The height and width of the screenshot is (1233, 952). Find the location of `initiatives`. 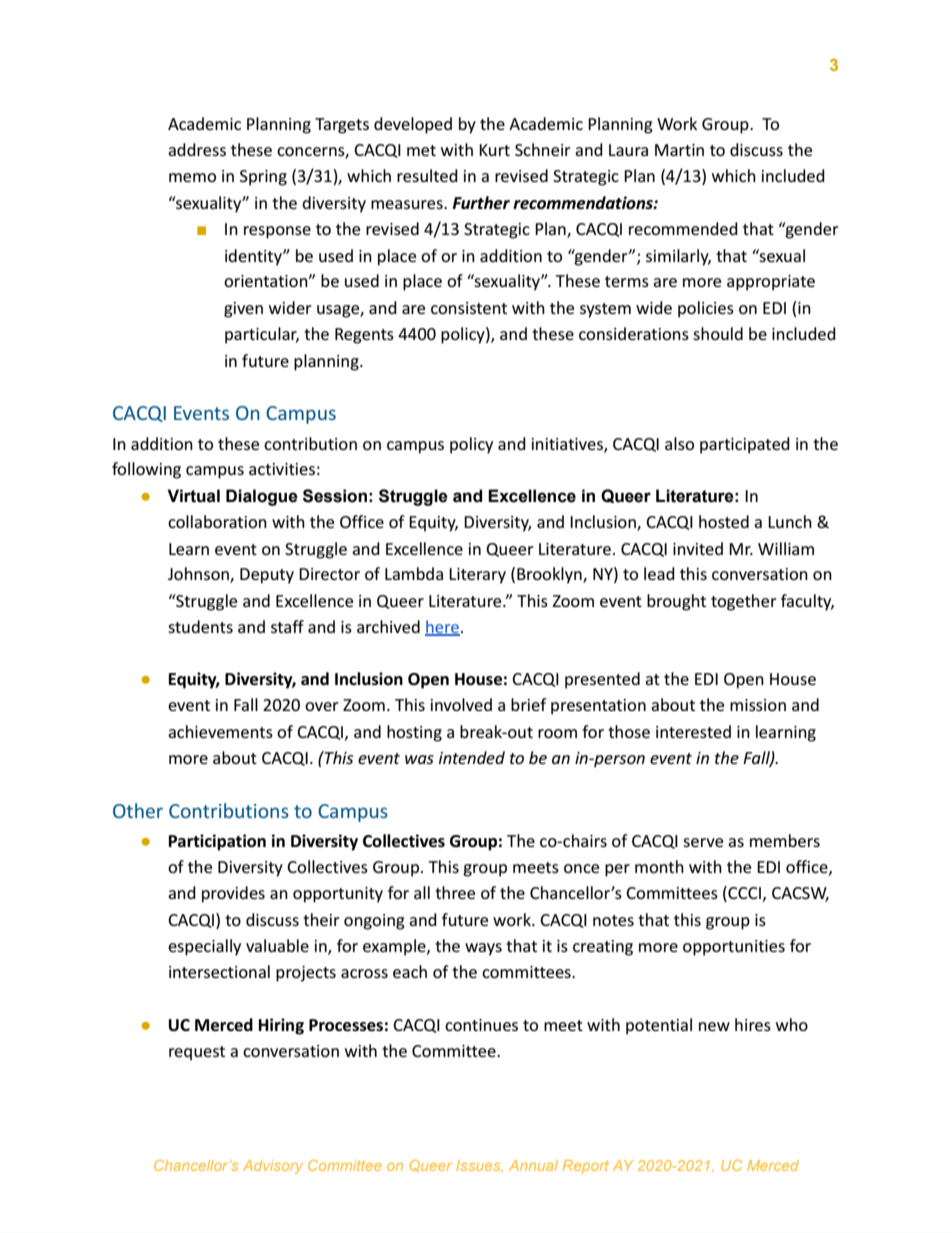

initiatives is located at coordinates (568, 445).
